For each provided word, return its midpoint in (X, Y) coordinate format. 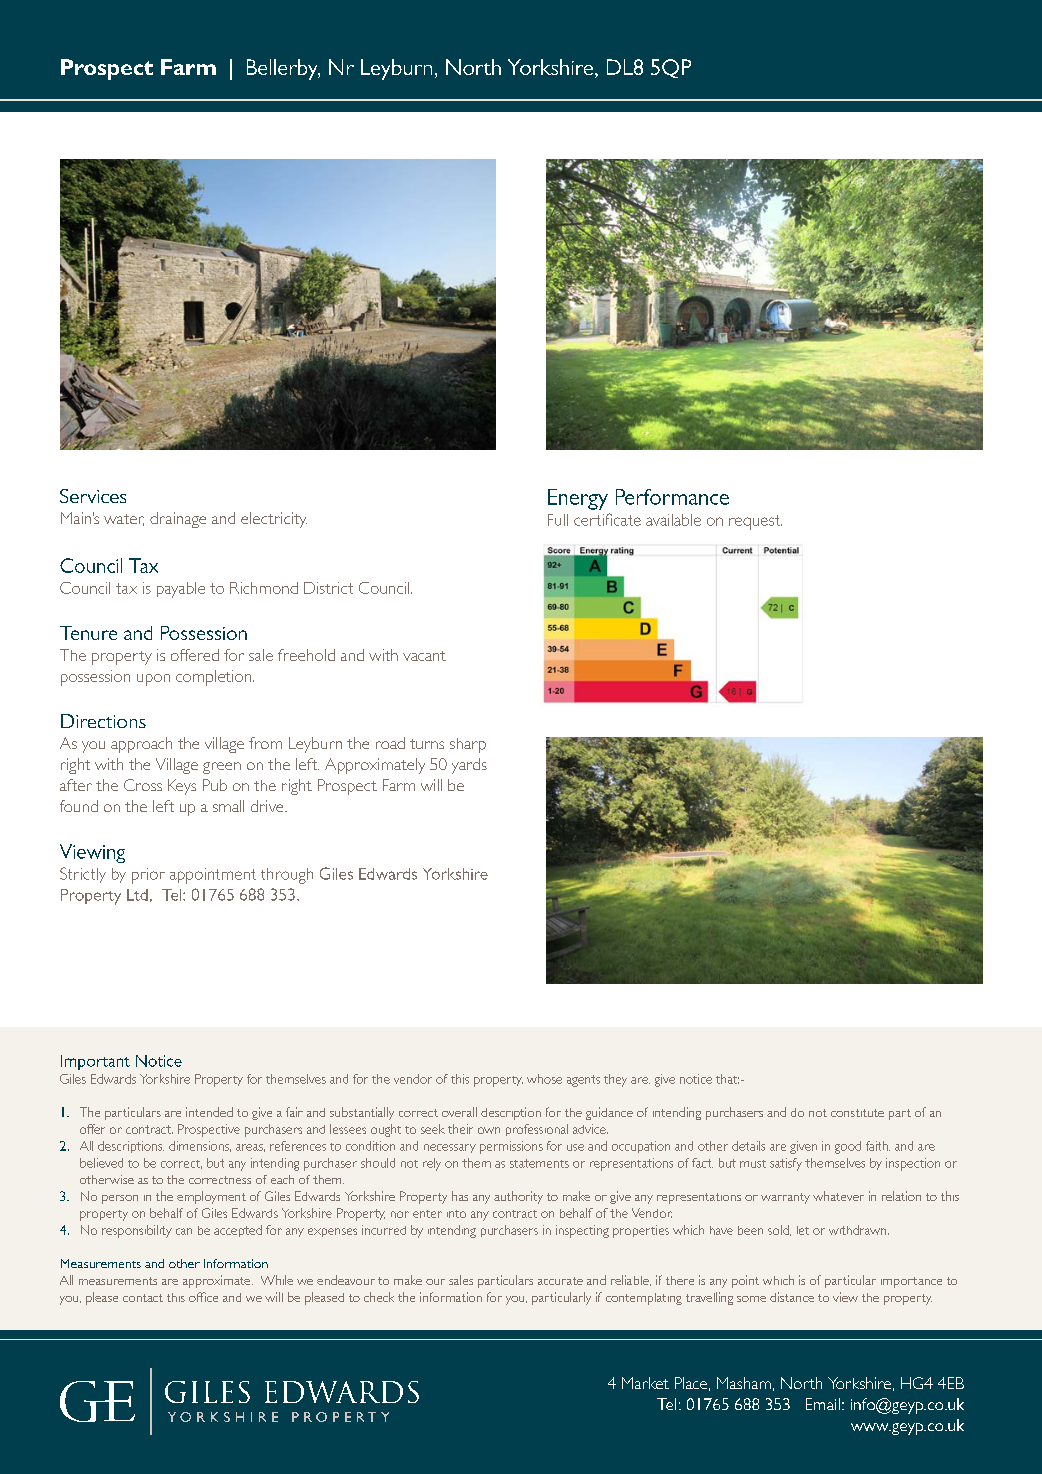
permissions (511, 1147)
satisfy (786, 1164)
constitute (857, 1113)
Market (645, 1383)
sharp (468, 745)
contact (143, 1298)
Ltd (137, 895)
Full (558, 520)
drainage (178, 520)
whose (544, 1079)
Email (823, 1404)
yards (469, 766)
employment (211, 1197)
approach (141, 745)
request (755, 522)
